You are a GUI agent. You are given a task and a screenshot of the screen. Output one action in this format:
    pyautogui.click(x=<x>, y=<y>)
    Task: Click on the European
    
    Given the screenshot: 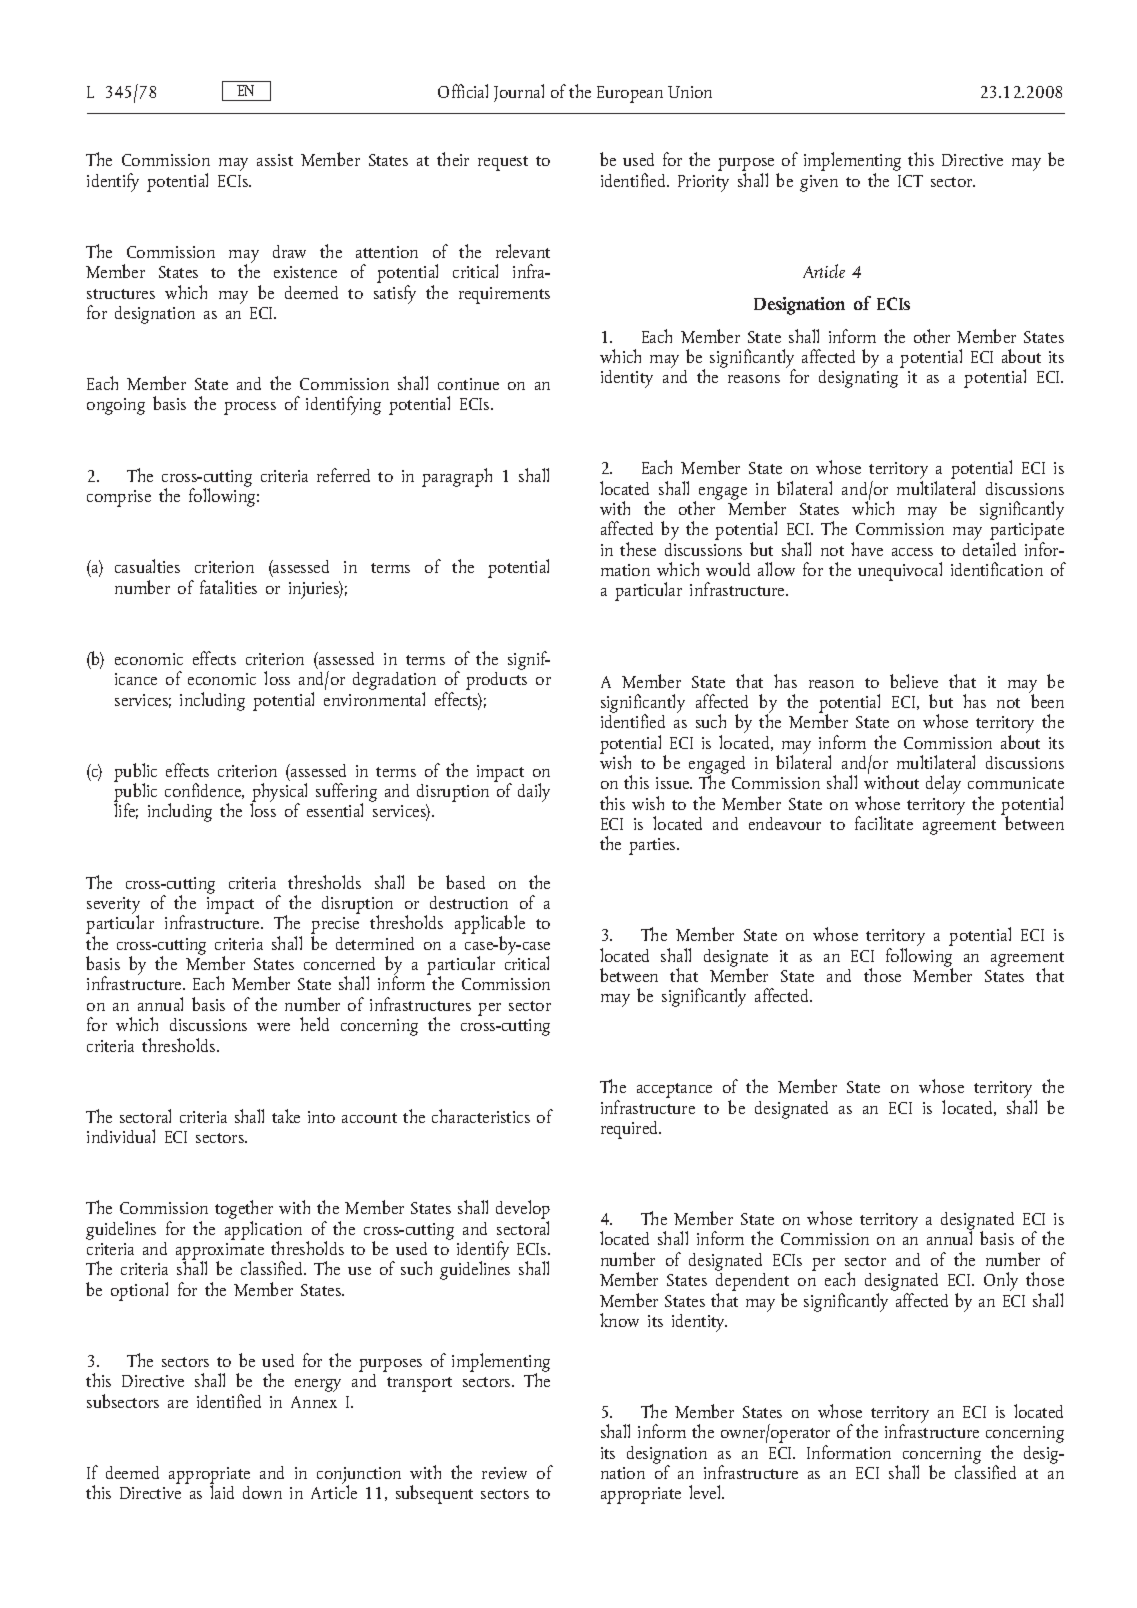 What is the action you would take?
    pyautogui.click(x=630, y=94)
